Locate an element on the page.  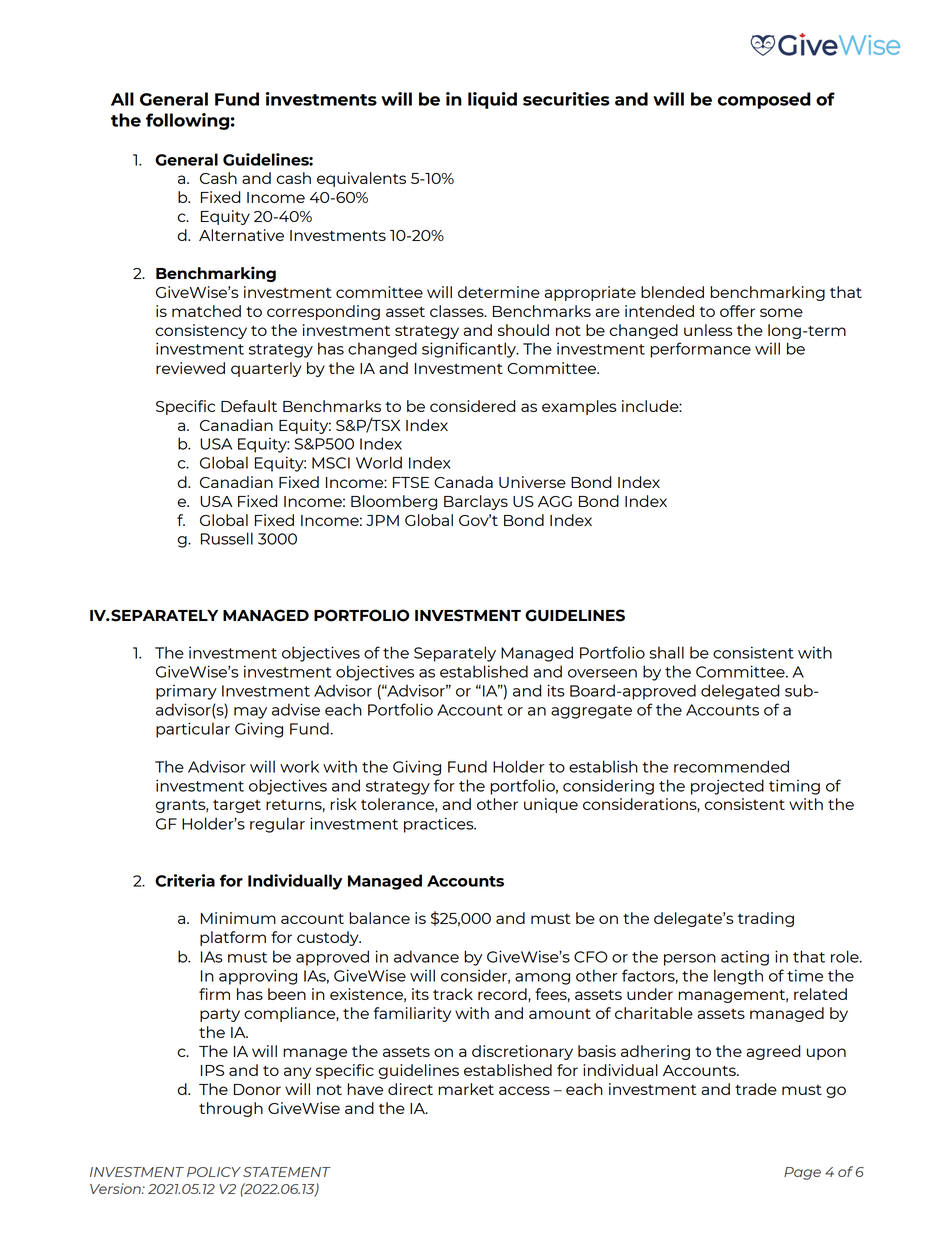
advance is located at coordinates (426, 956).
